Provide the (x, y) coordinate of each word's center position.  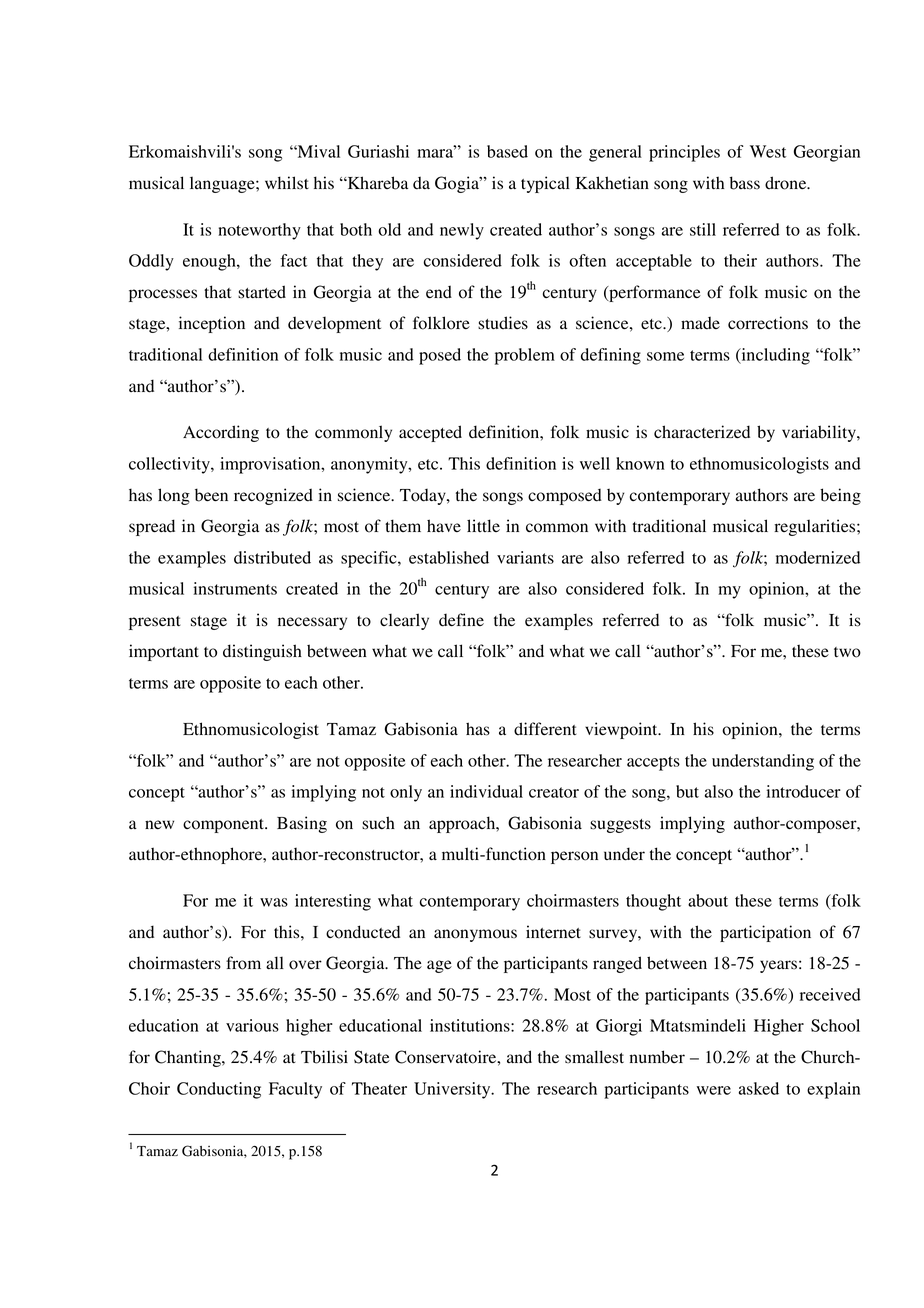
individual (486, 791)
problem (525, 356)
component (224, 826)
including (774, 356)
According (221, 433)
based (507, 151)
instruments (235, 588)
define (461, 620)
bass (745, 183)
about (708, 900)
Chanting (189, 1058)
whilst (287, 183)
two (847, 652)
